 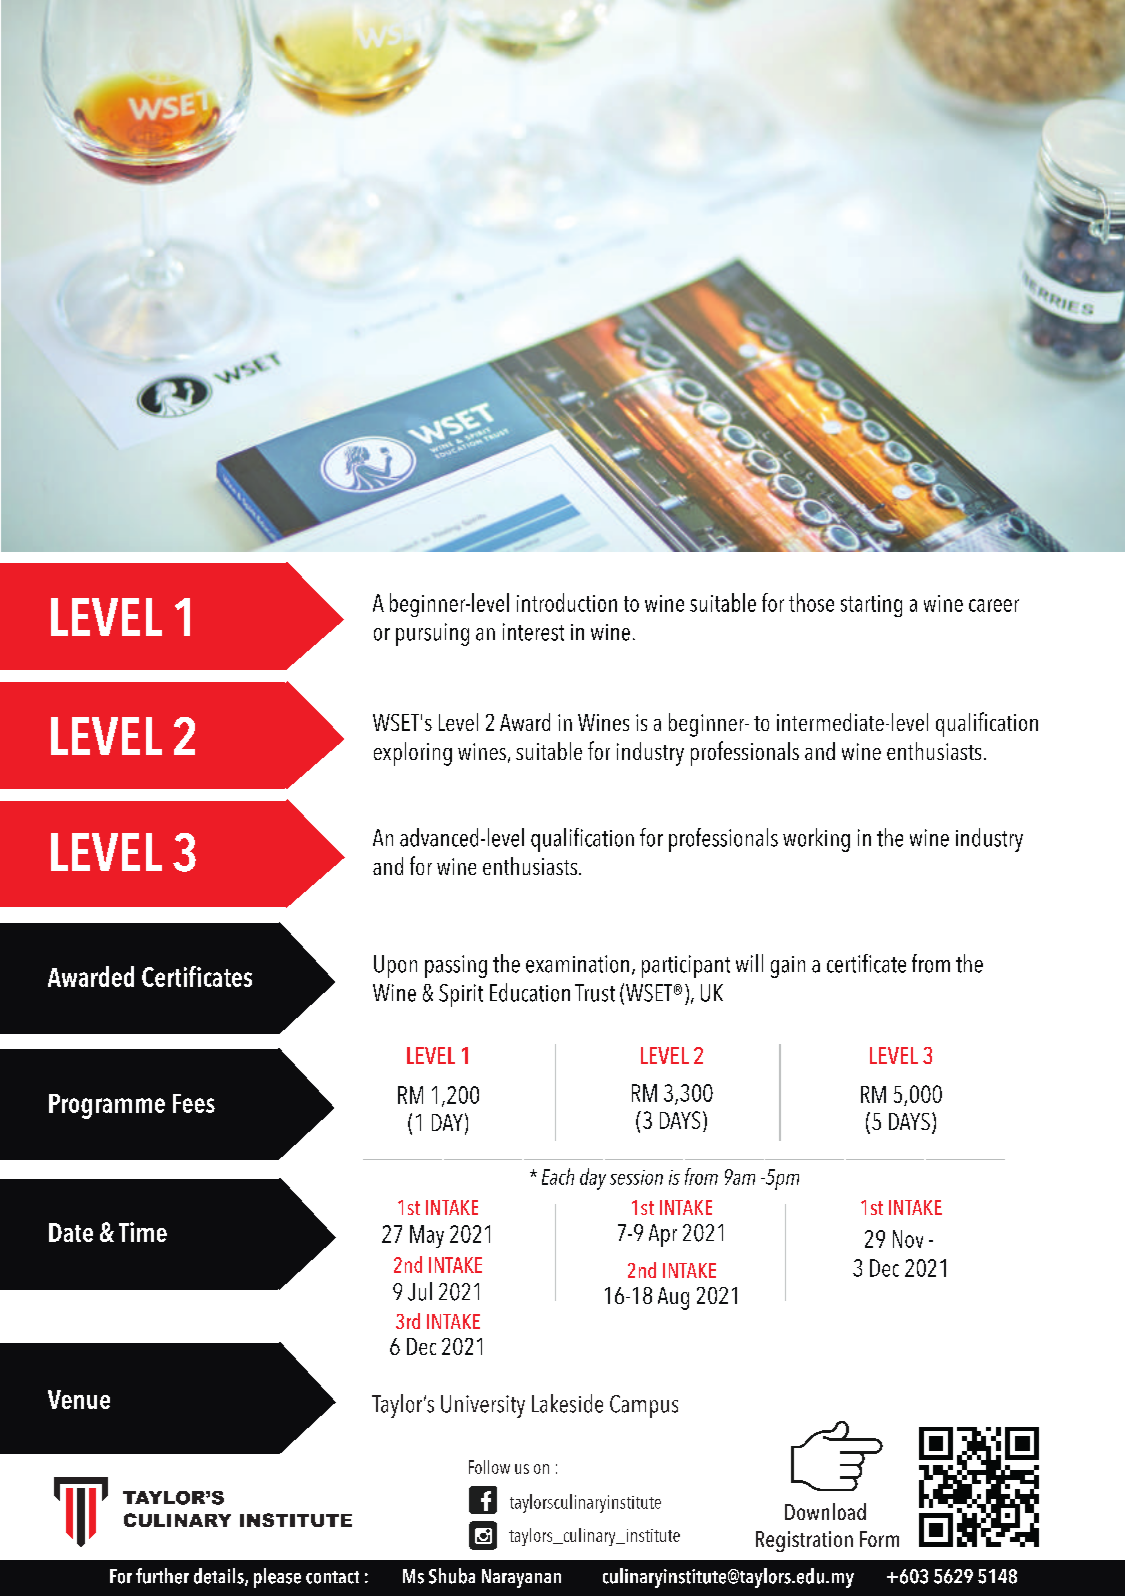 What do you see at coordinates (521, 1578) in the screenshot?
I see `Narayanan` at bounding box center [521, 1578].
